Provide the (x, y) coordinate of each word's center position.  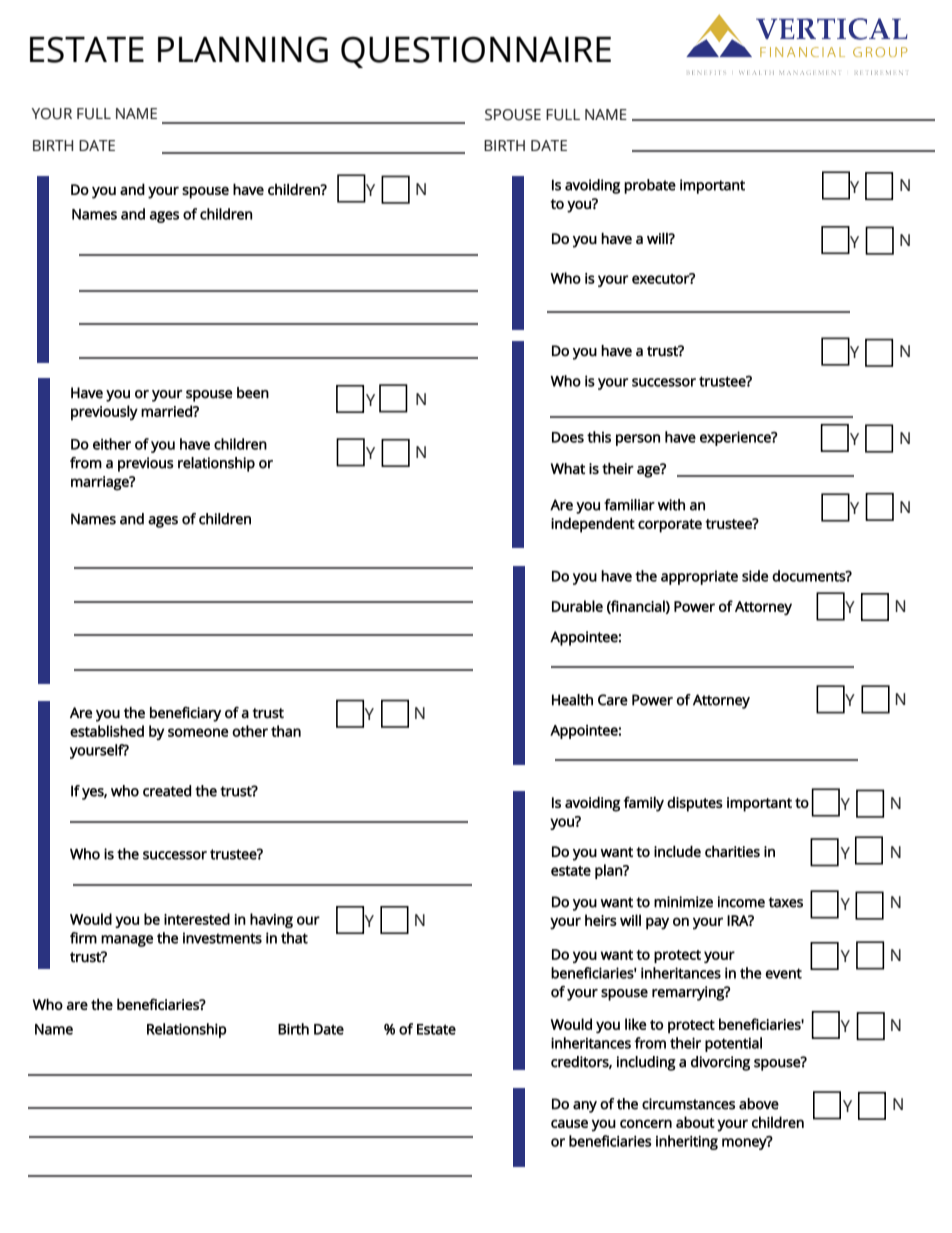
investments (222, 938)
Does (568, 437)
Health (572, 700)
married (167, 411)
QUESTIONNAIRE (476, 52)
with (671, 505)
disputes (695, 804)
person (638, 440)
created (167, 791)
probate (650, 186)
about (695, 1122)
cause (569, 1123)
